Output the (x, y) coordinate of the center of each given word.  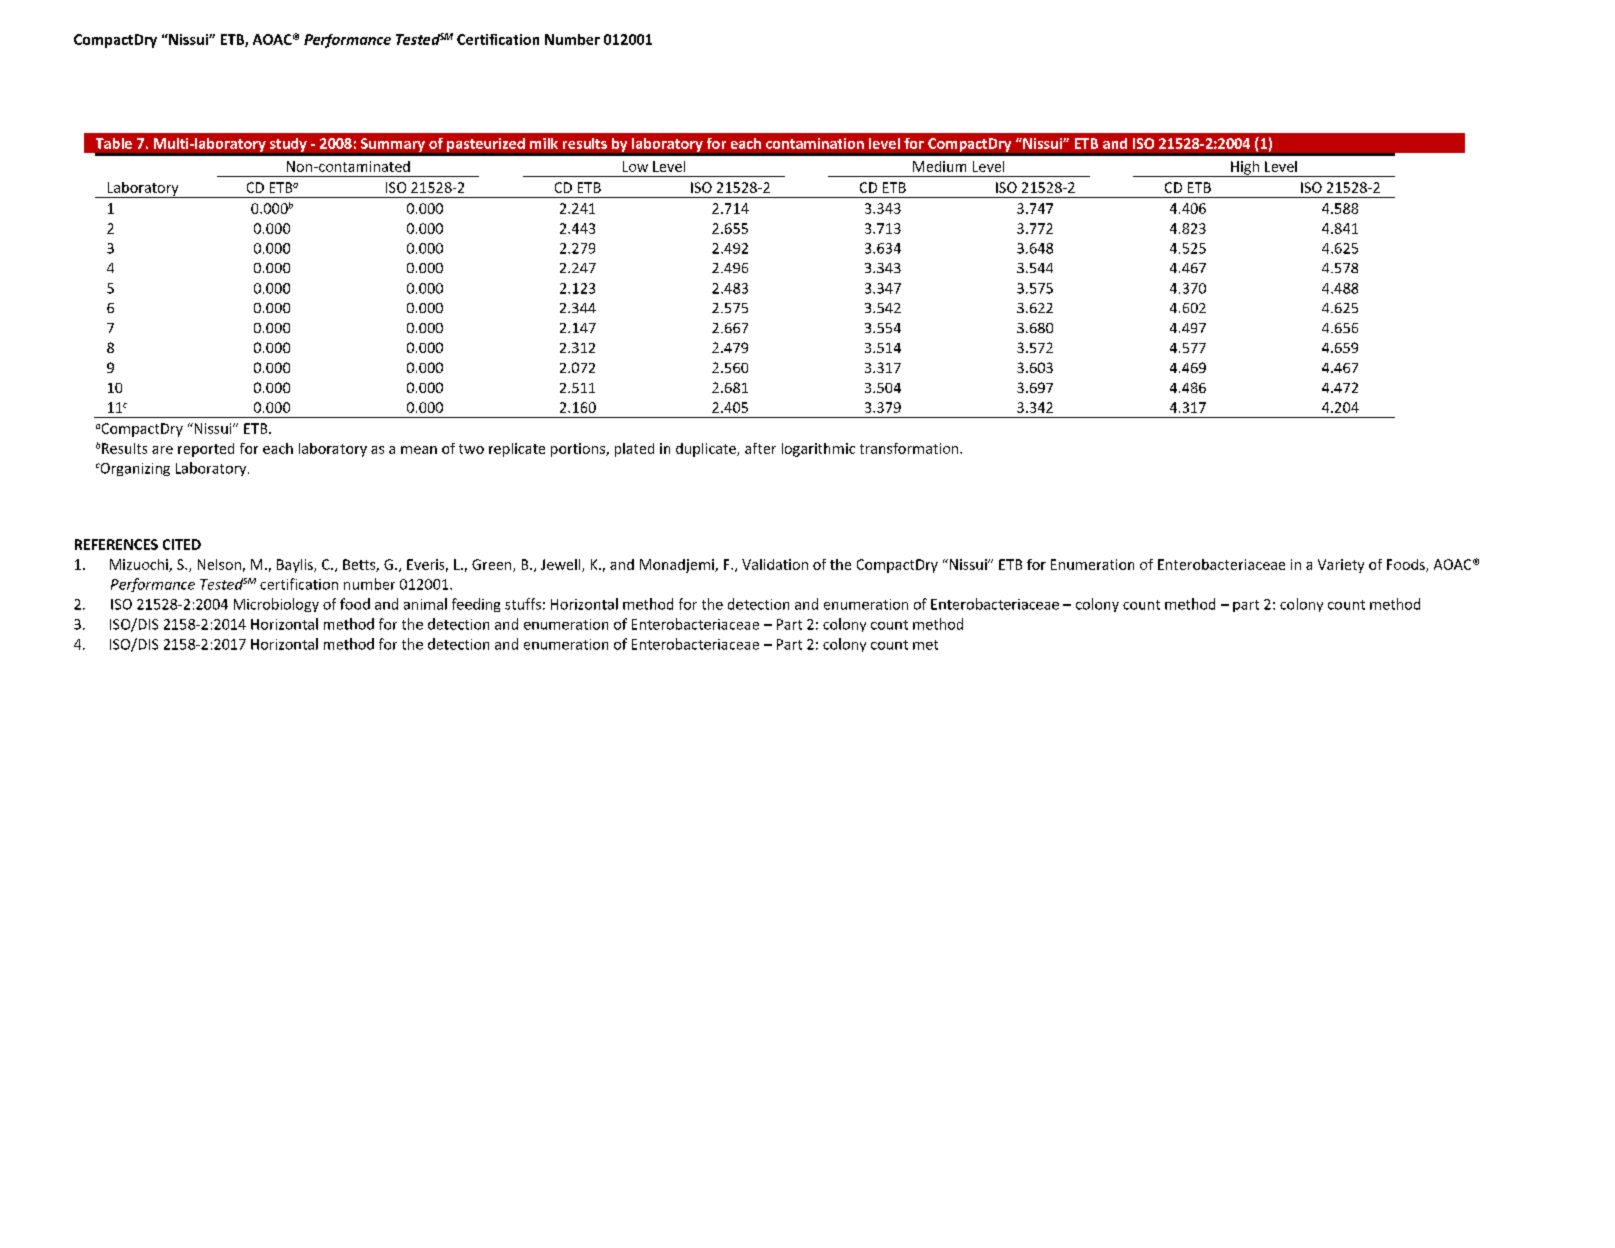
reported (206, 450)
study (288, 145)
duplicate (707, 450)
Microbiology (276, 605)
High (1245, 169)
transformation (910, 448)
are (162, 450)
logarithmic (818, 450)
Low (635, 166)
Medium (939, 166)
